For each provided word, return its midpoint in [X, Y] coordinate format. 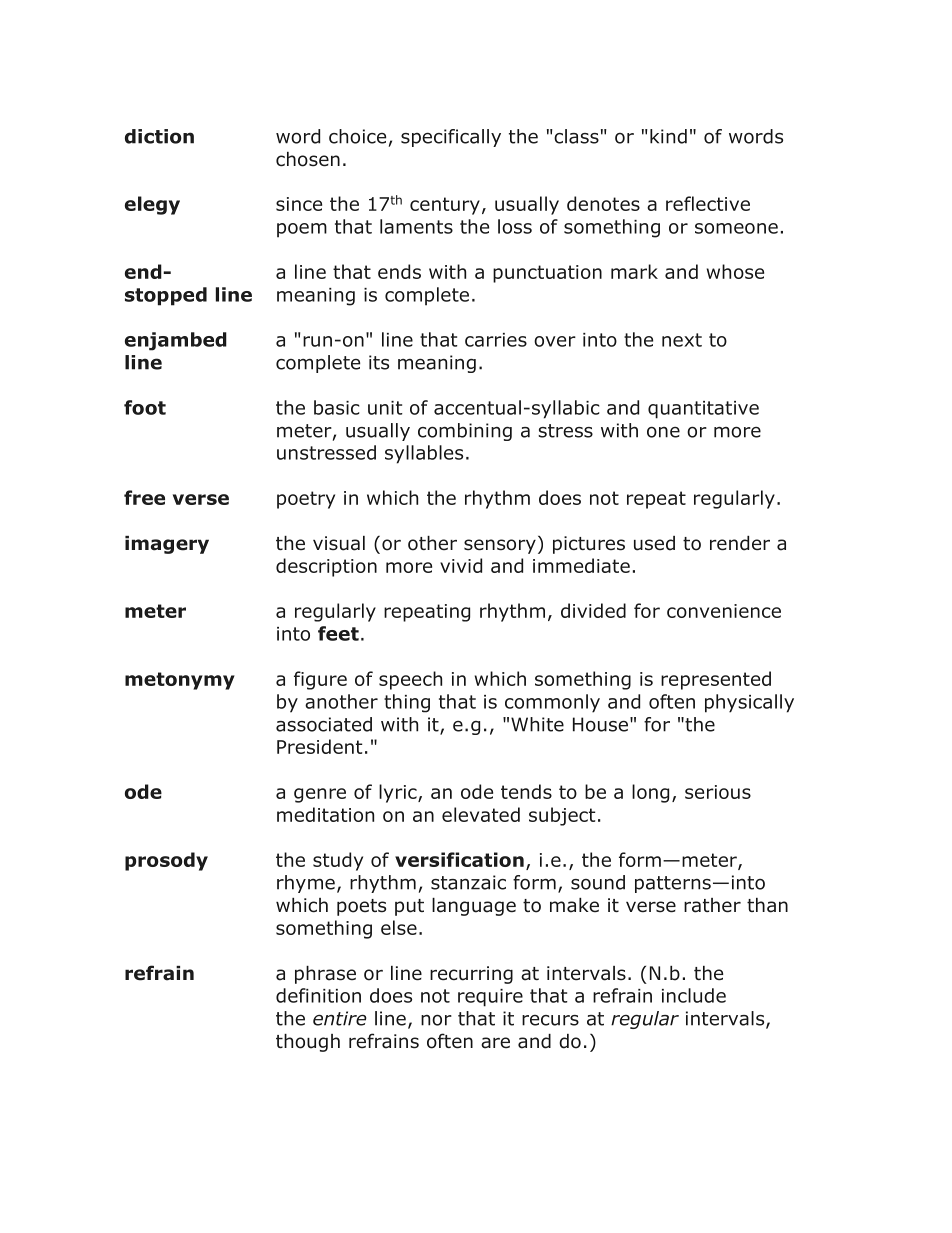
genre [320, 795]
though [308, 1043]
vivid [461, 565]
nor [436, 1020]
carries [496, 340]
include [694, 995]
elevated [481, 814]
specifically [451, 138]
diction [159, 136]
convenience [724, 611]
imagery [167, 545]
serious [718, 792]
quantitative [703, 410]
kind [668, 136]
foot [145, 407]
